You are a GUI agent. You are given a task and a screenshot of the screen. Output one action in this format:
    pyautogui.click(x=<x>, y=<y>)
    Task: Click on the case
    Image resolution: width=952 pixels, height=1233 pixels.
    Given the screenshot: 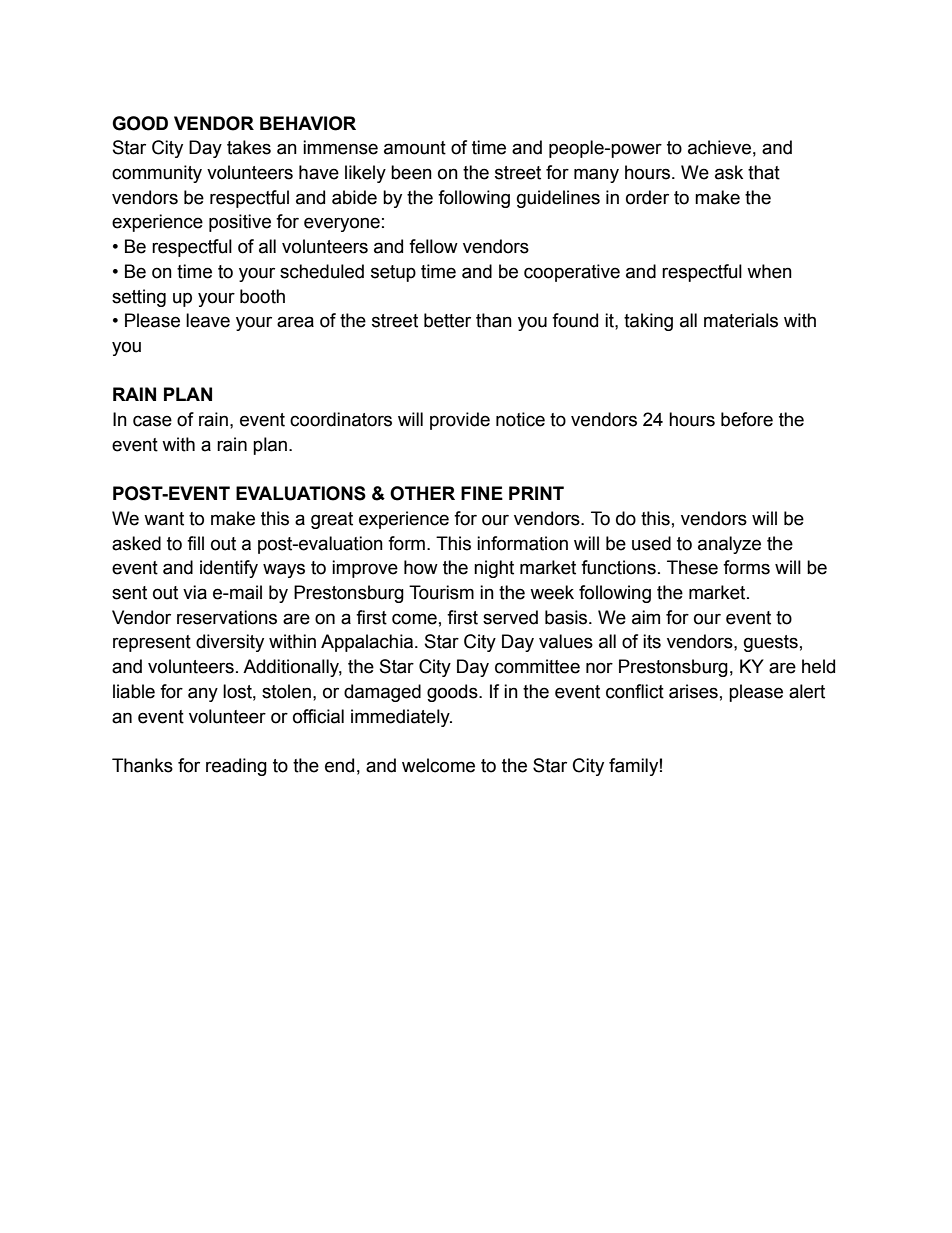 What is the action you would take?
    pyautogui.click(x=152, y=421)
